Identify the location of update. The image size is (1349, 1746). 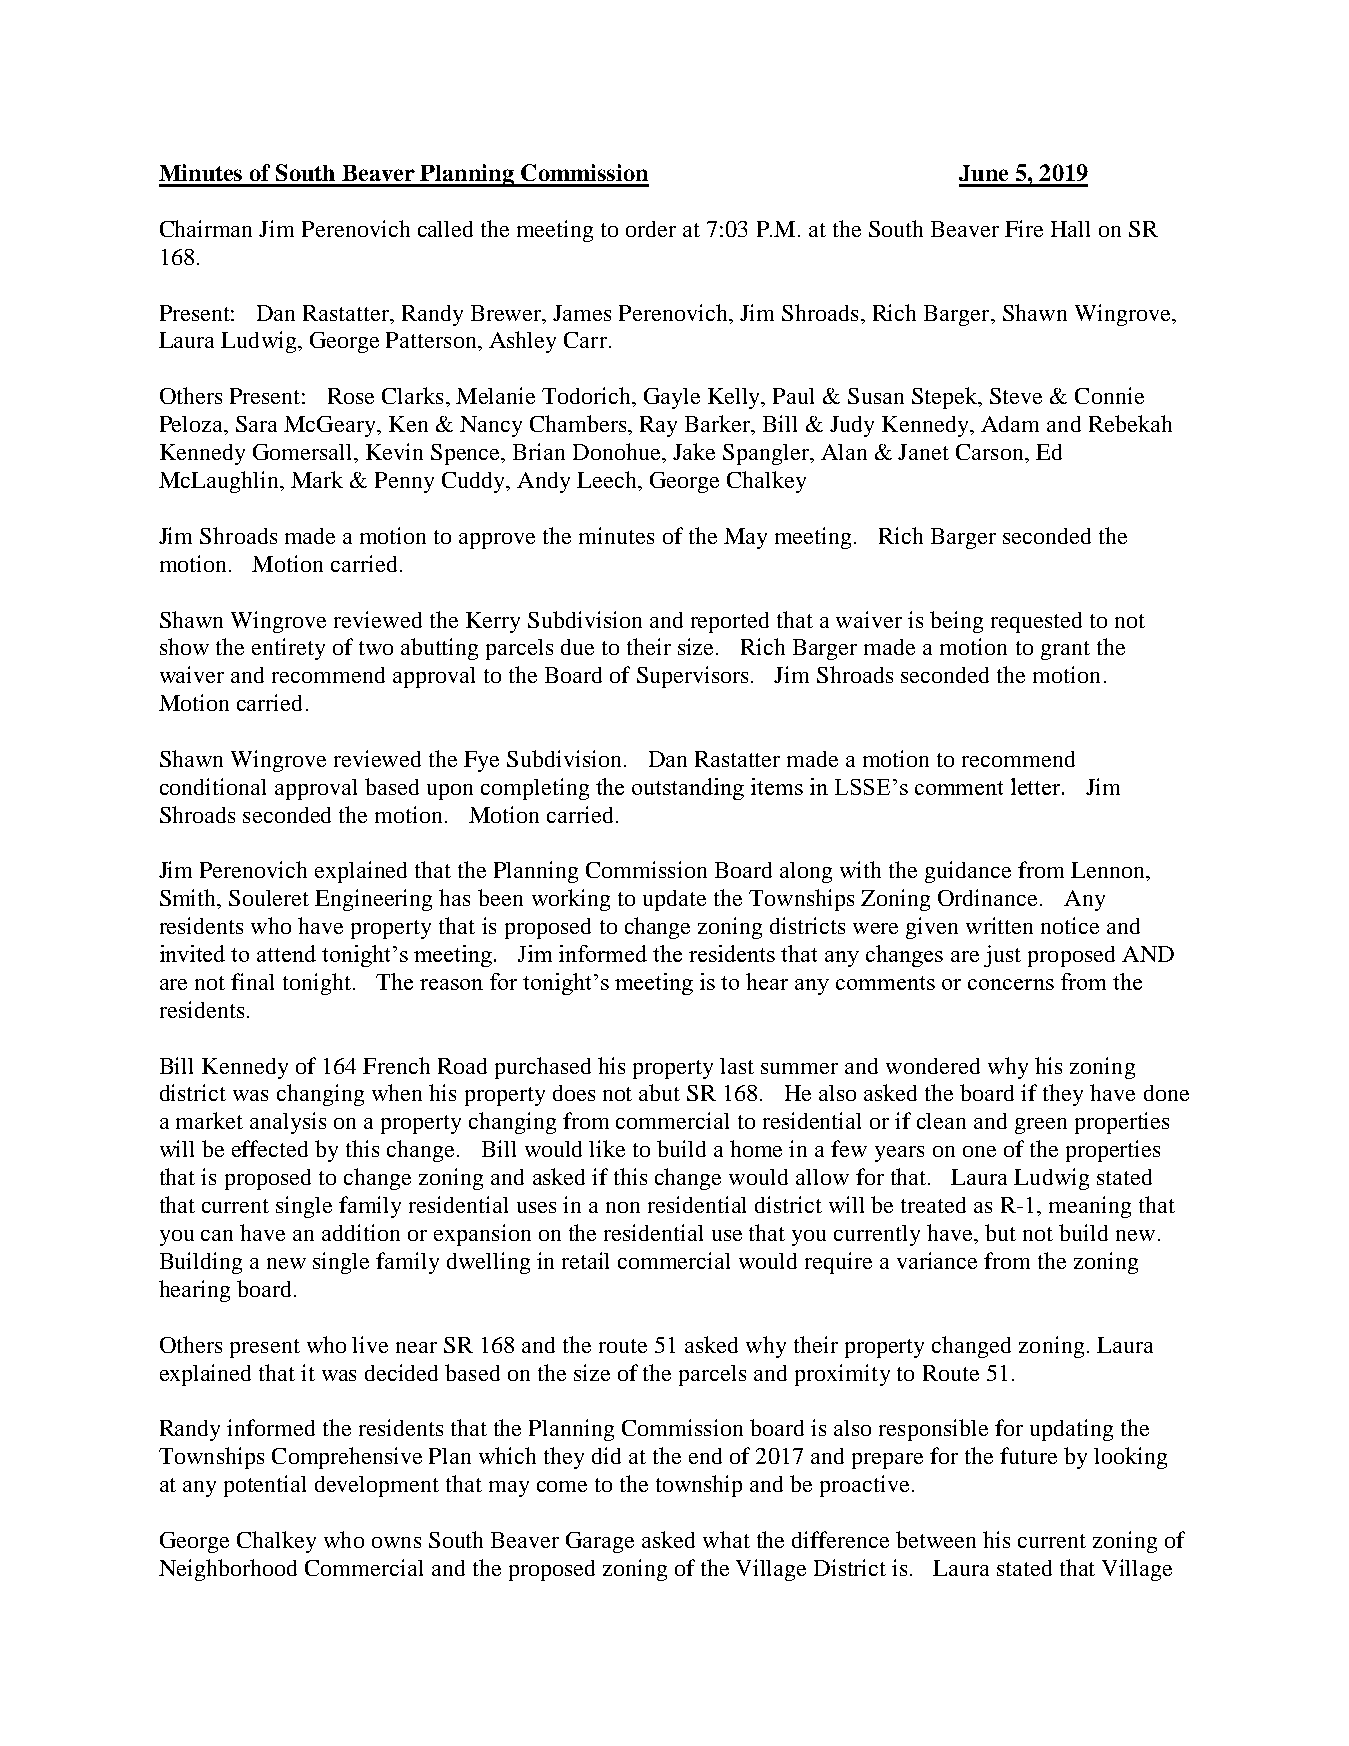
(674, 900).
